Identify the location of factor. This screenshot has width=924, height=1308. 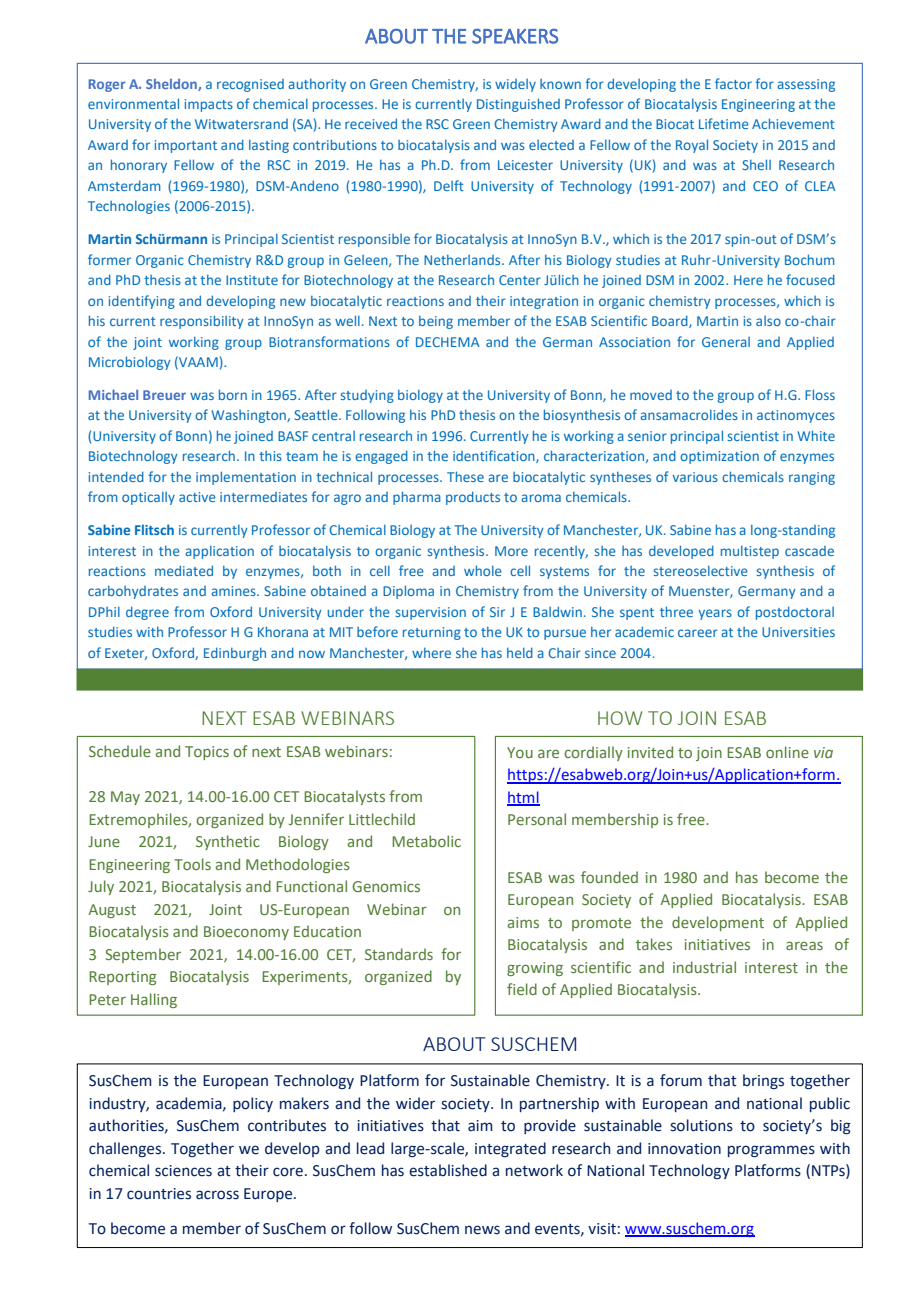
(733, 83).
